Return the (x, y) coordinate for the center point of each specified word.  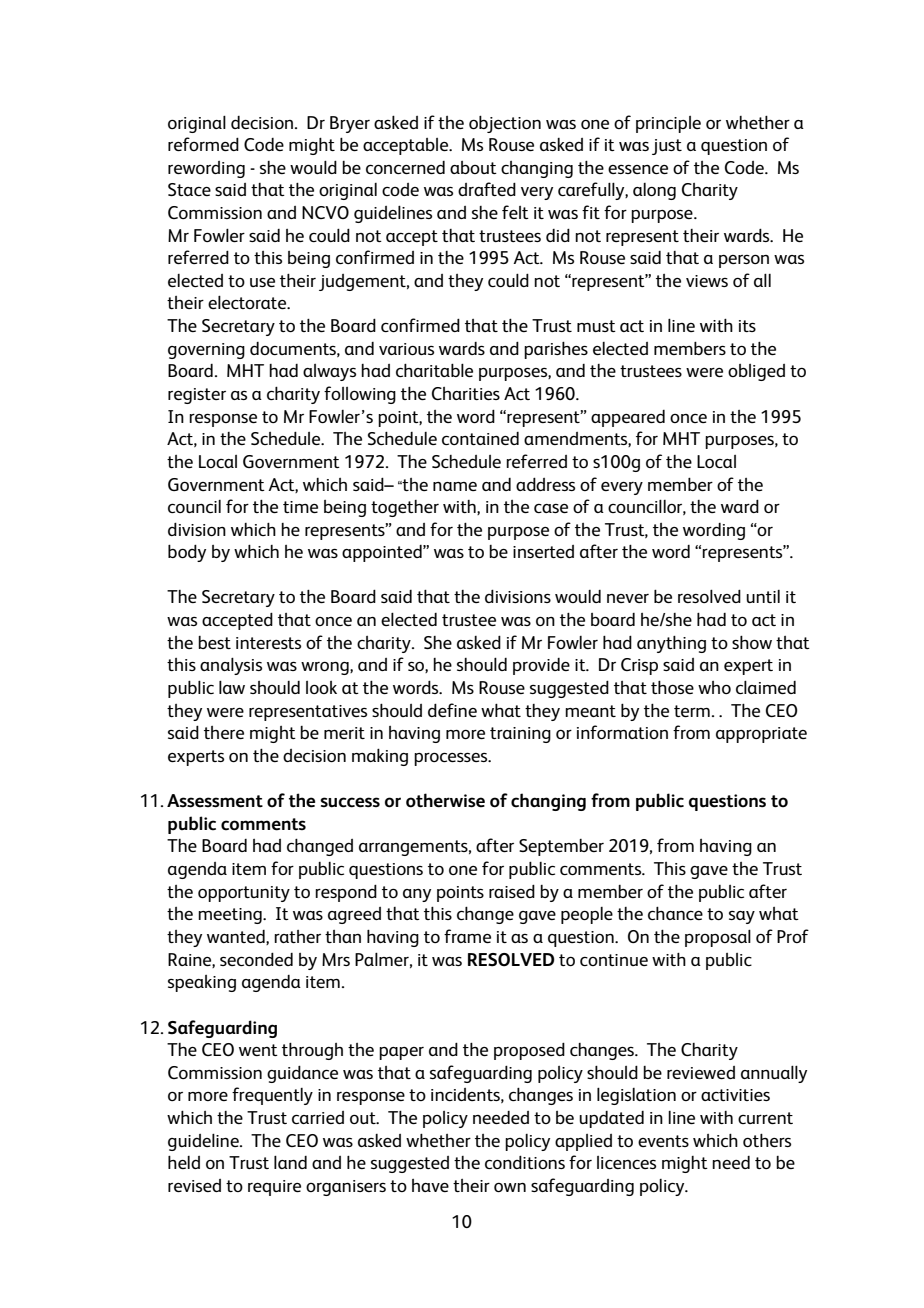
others (767, 1140)
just (667, 147)
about (473, 167)
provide (541, 666)
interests (268, 643)
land (290, 1162)
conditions (525, 1162)
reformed (203, 144)
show (752, 642)
